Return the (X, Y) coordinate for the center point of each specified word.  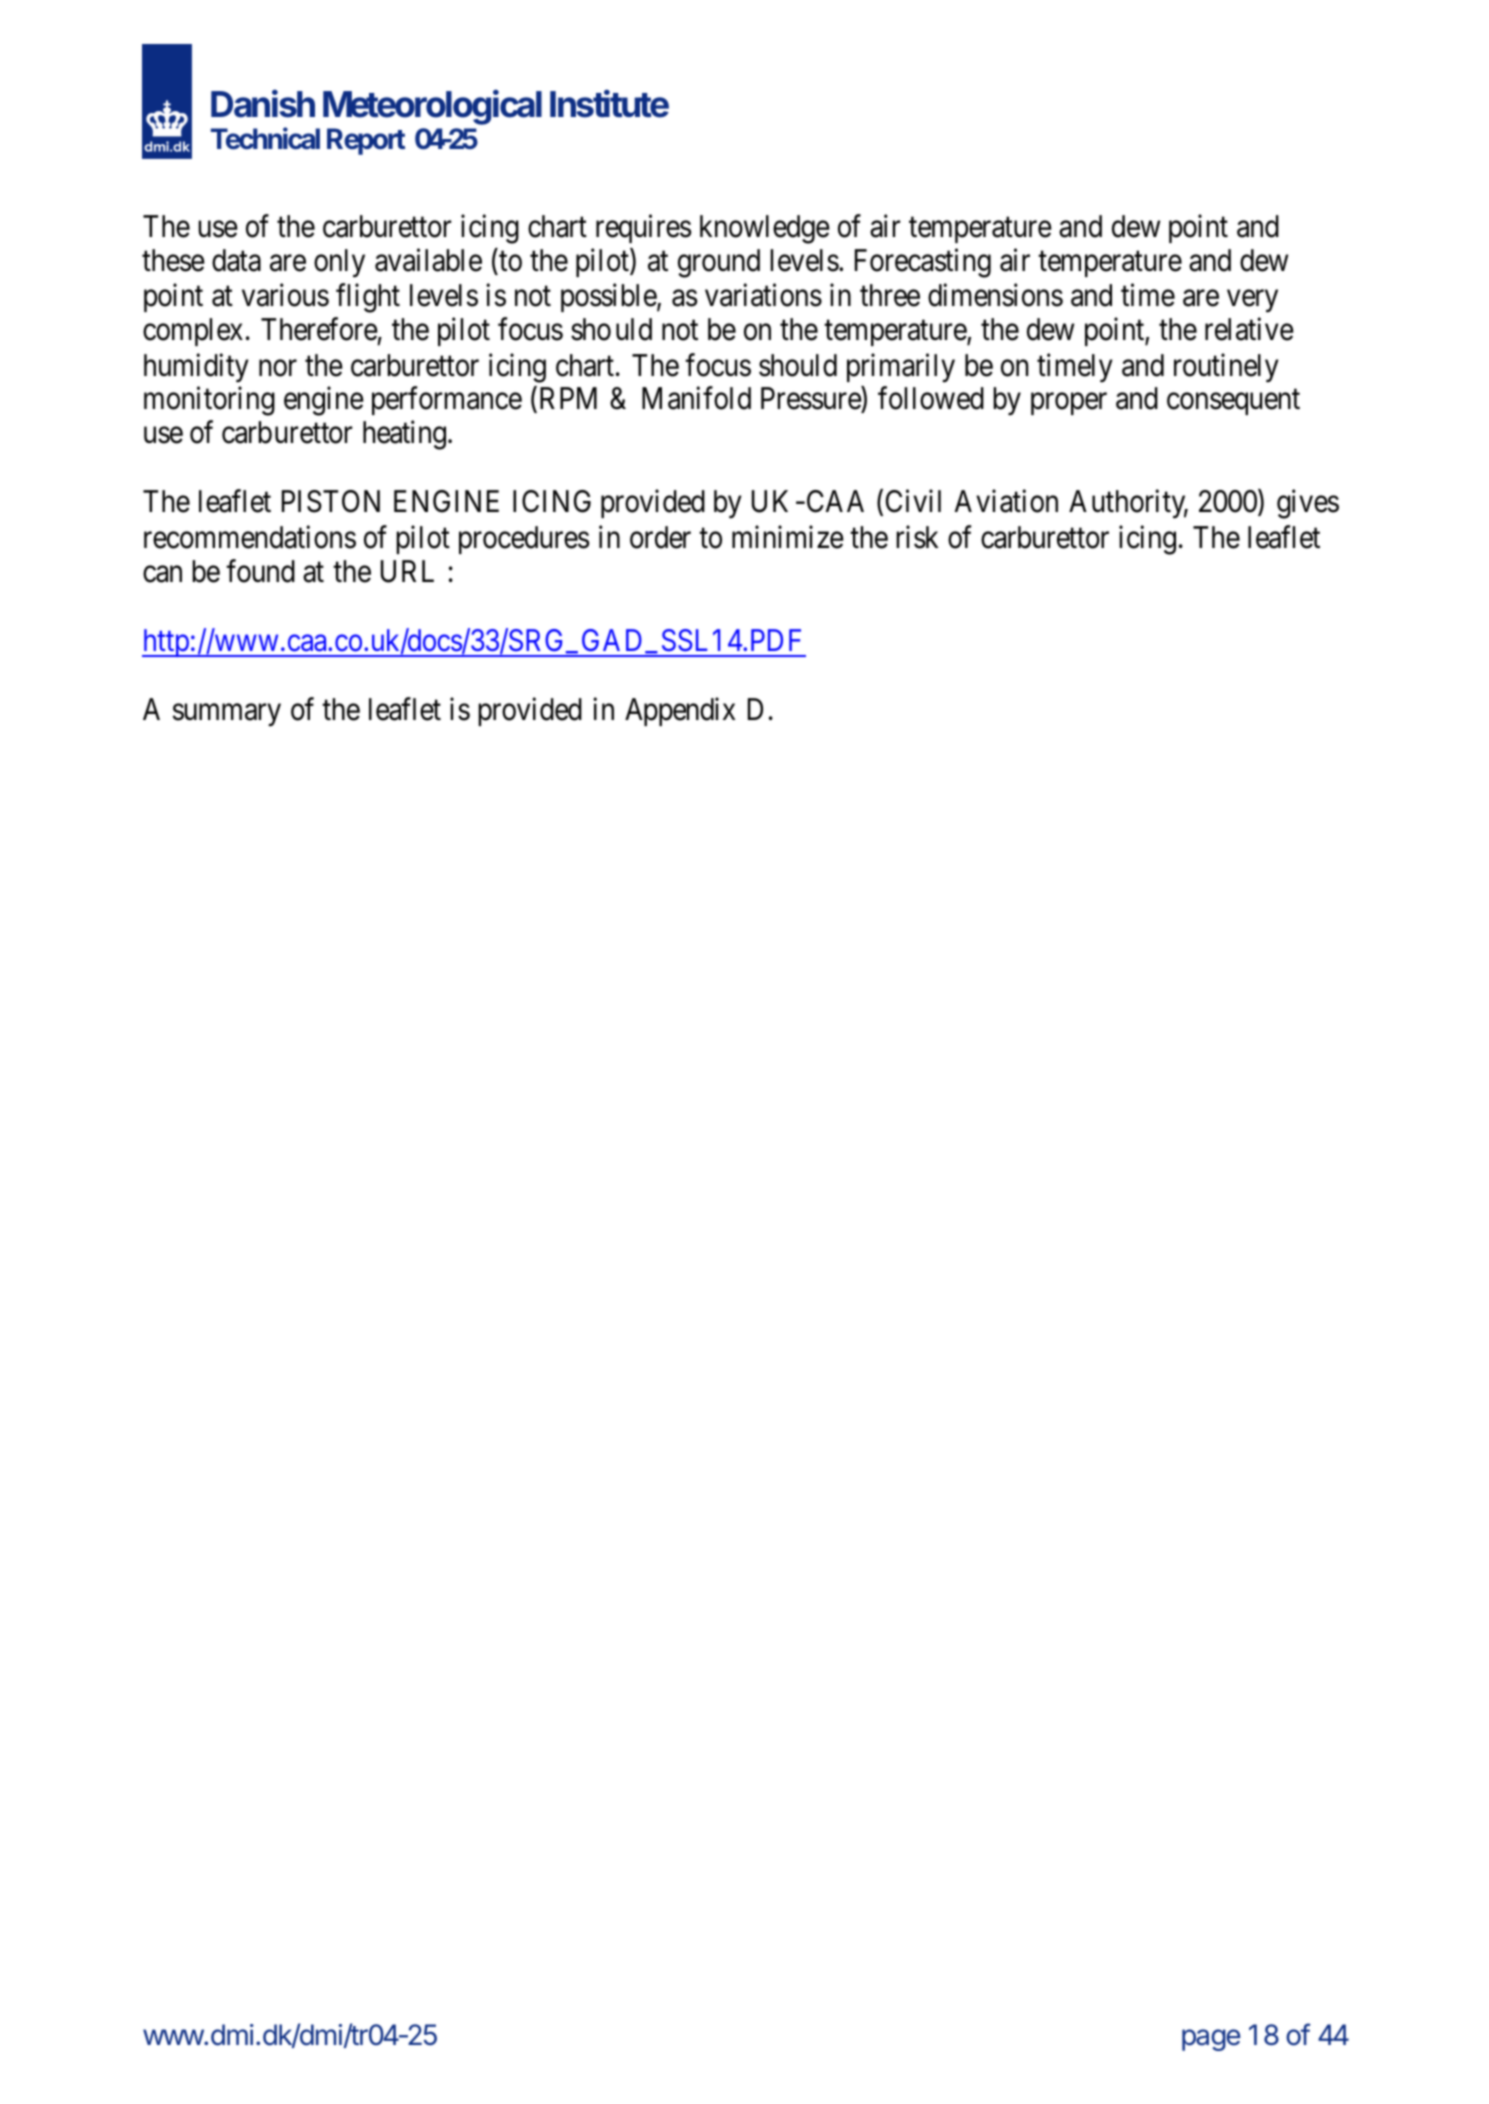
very (1252, 301)
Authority (1128, 504)
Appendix (680, 712)
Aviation (1006, 501)
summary (227, 716)
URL (407, 571)
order (660, 537)
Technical (265, 138)
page (1211, 2040)
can (162, 574)
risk (917, 537)
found (260, 571)
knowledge (765, 229)
